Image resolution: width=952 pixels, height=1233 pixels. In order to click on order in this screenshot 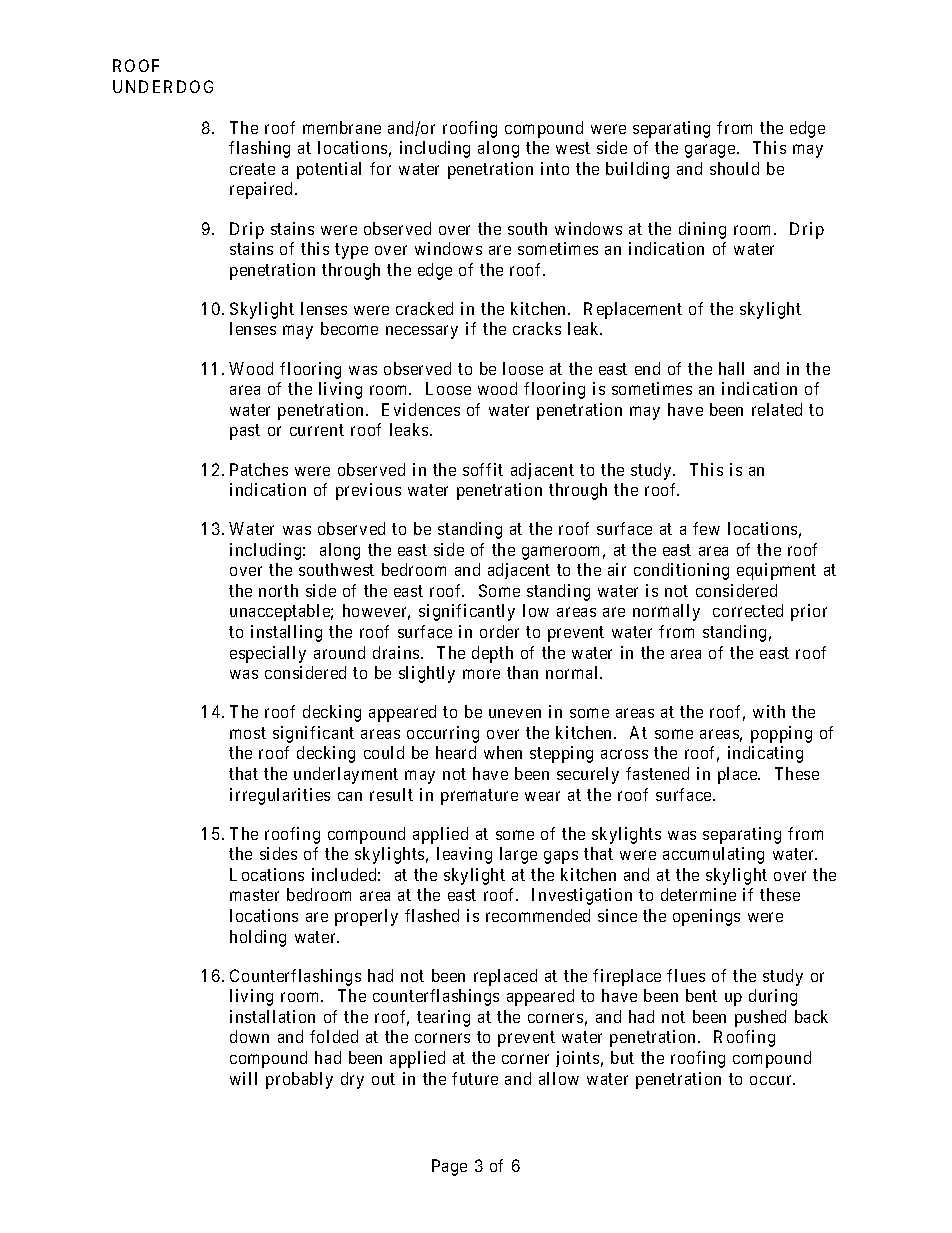, I will do `click(499, 631)`.
